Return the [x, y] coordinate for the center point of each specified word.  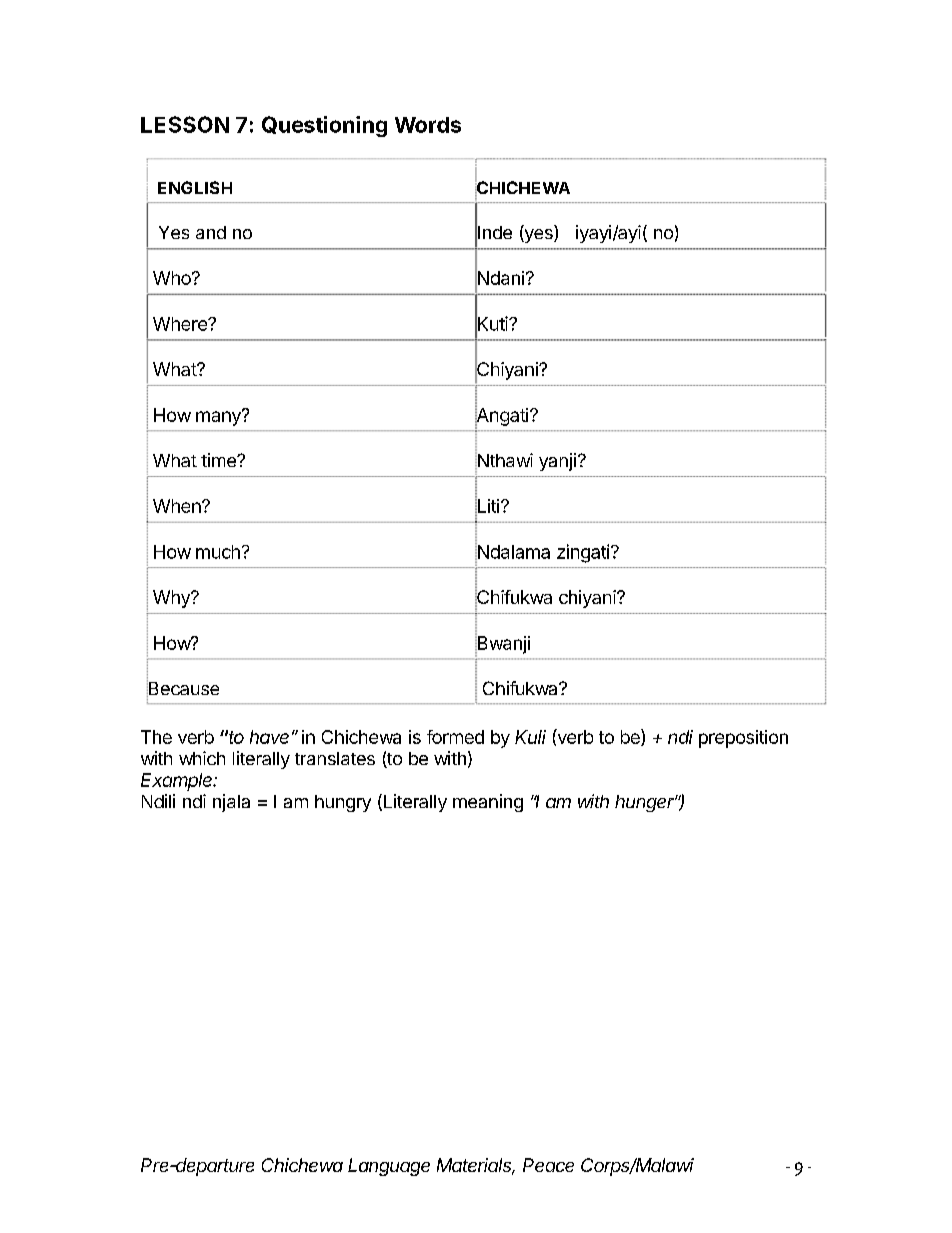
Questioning [324, 126]
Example [178, 782]
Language [389, 1167]
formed [455, 737]
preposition [743, 739]
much [218, 552]
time [219, 460]
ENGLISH [195, 187]
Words [428, 125]
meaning [488, 803]
